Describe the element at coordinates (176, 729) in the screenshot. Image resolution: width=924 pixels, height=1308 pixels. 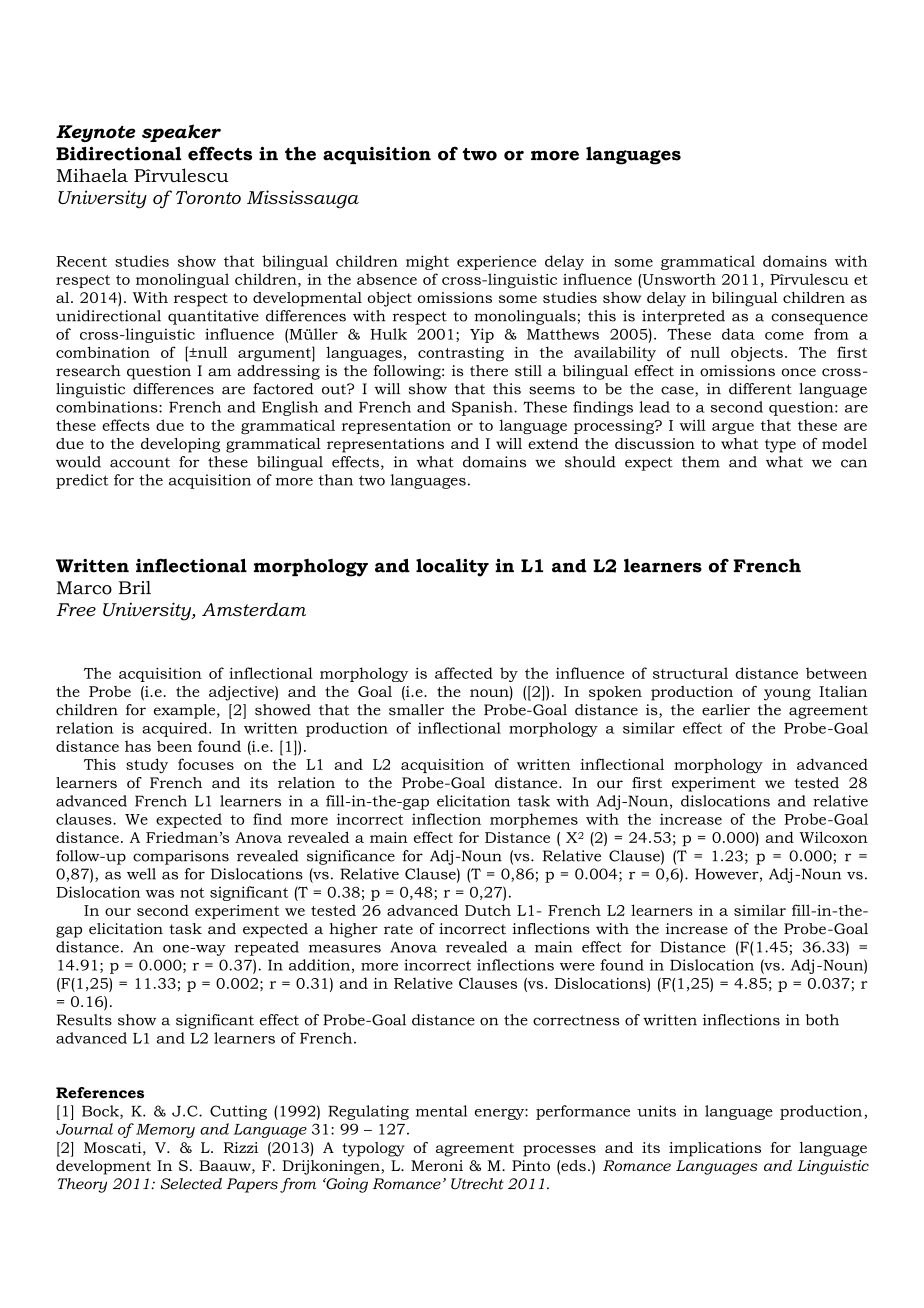
I see `acquired` at that location.
